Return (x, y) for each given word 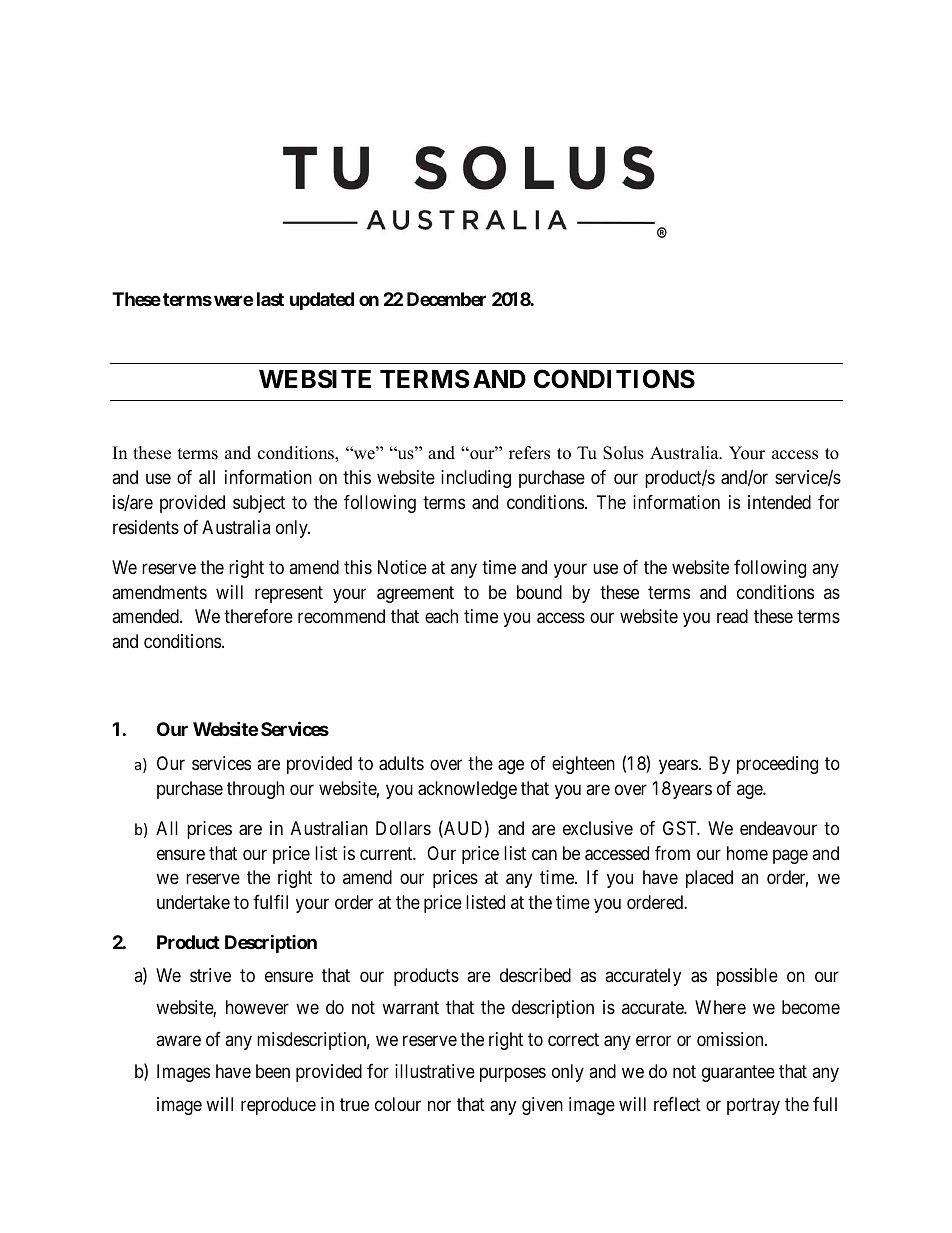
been (273, 1071)
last (270, 299)
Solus (623, 453)
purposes (513, 1075)
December (446, 299)
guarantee (738, 1074)
